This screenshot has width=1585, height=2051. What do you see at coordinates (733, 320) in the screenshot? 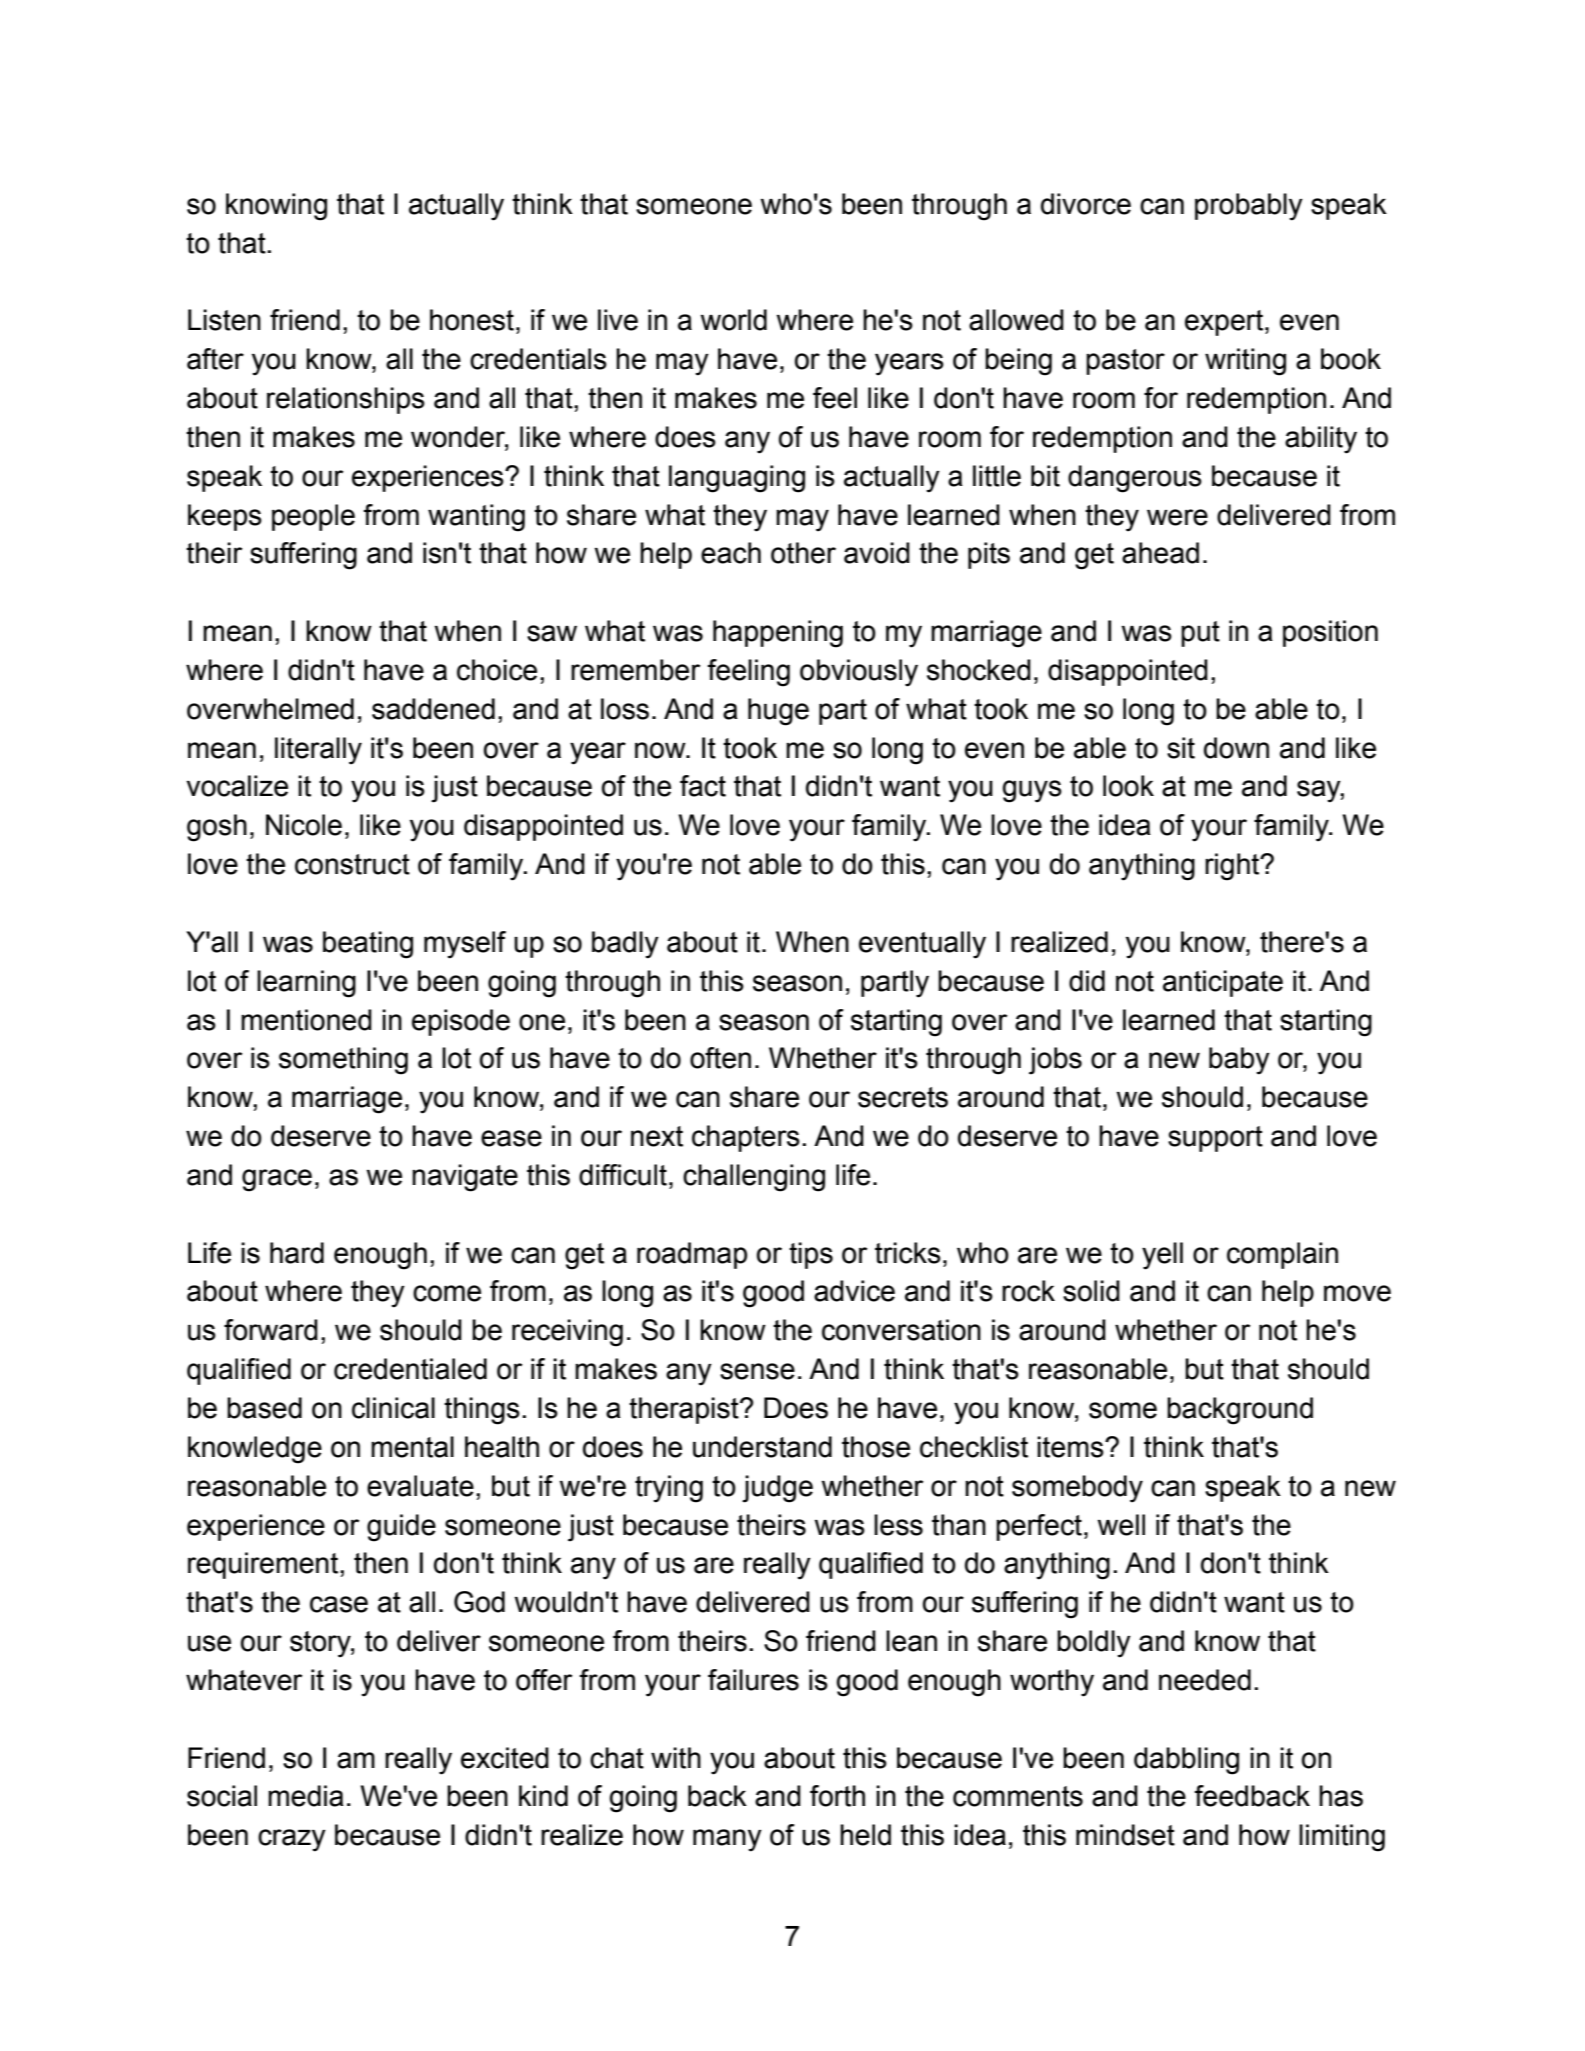
I see `world` at bounding box center [733, 320].
